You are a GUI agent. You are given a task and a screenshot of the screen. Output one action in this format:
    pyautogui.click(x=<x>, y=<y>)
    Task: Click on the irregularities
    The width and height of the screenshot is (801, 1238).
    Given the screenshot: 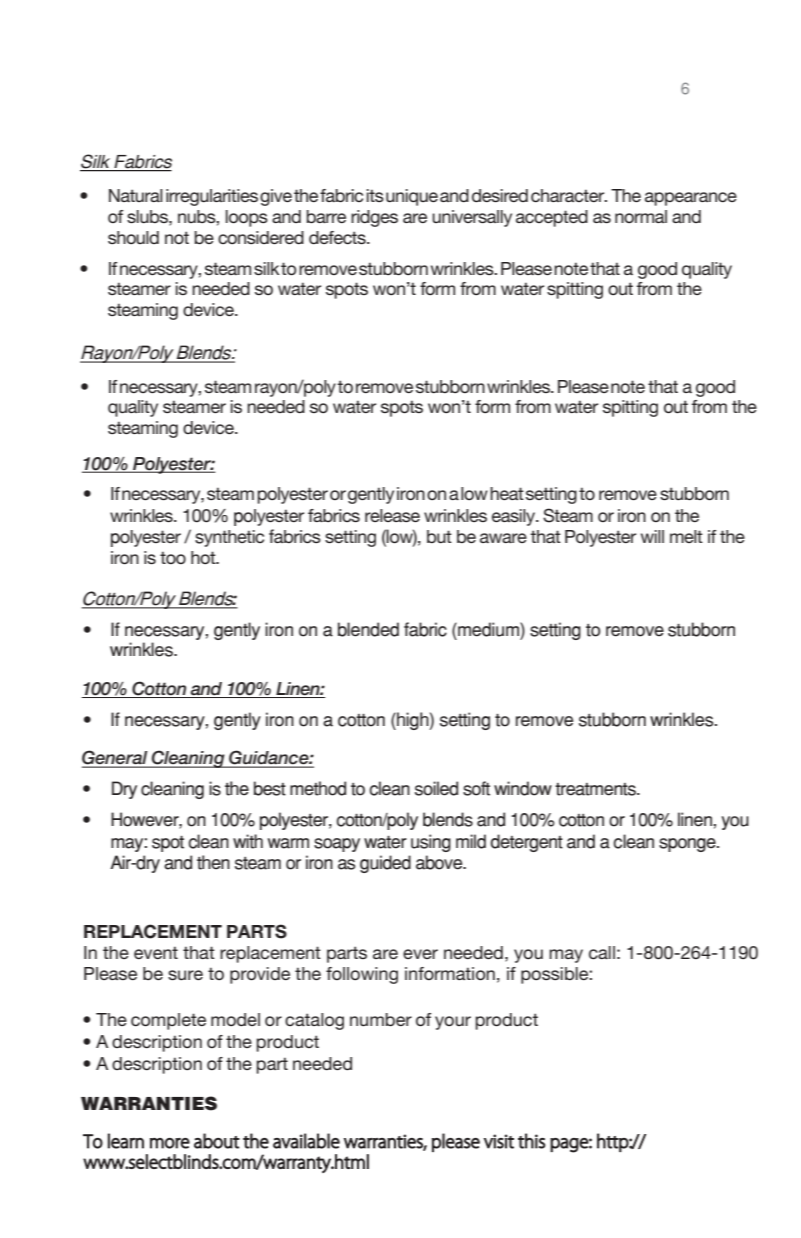 What is the action you would take?
    pyautogui.click(x=212, y=197)
